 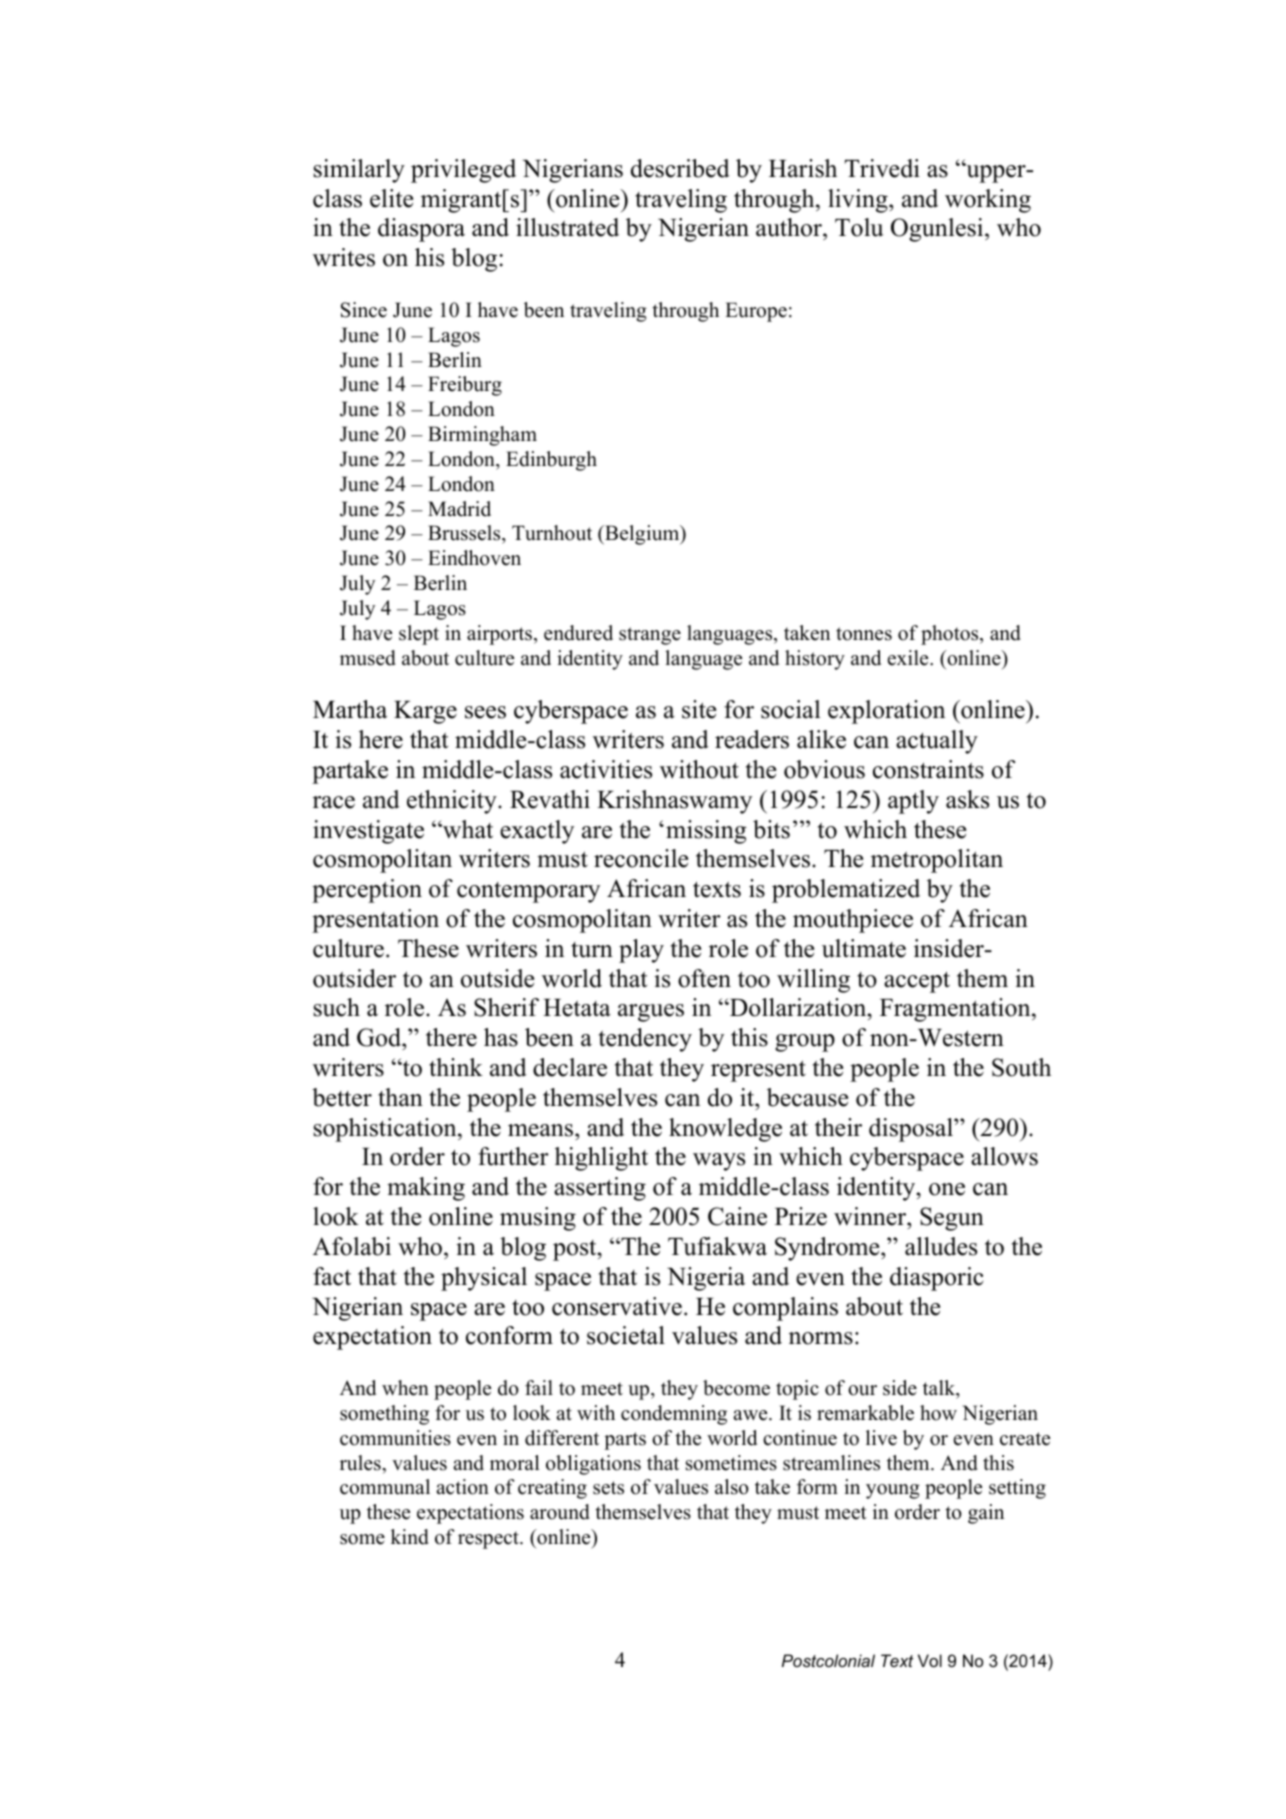 I want to click on diaspora, so click(x=421, y=230).
